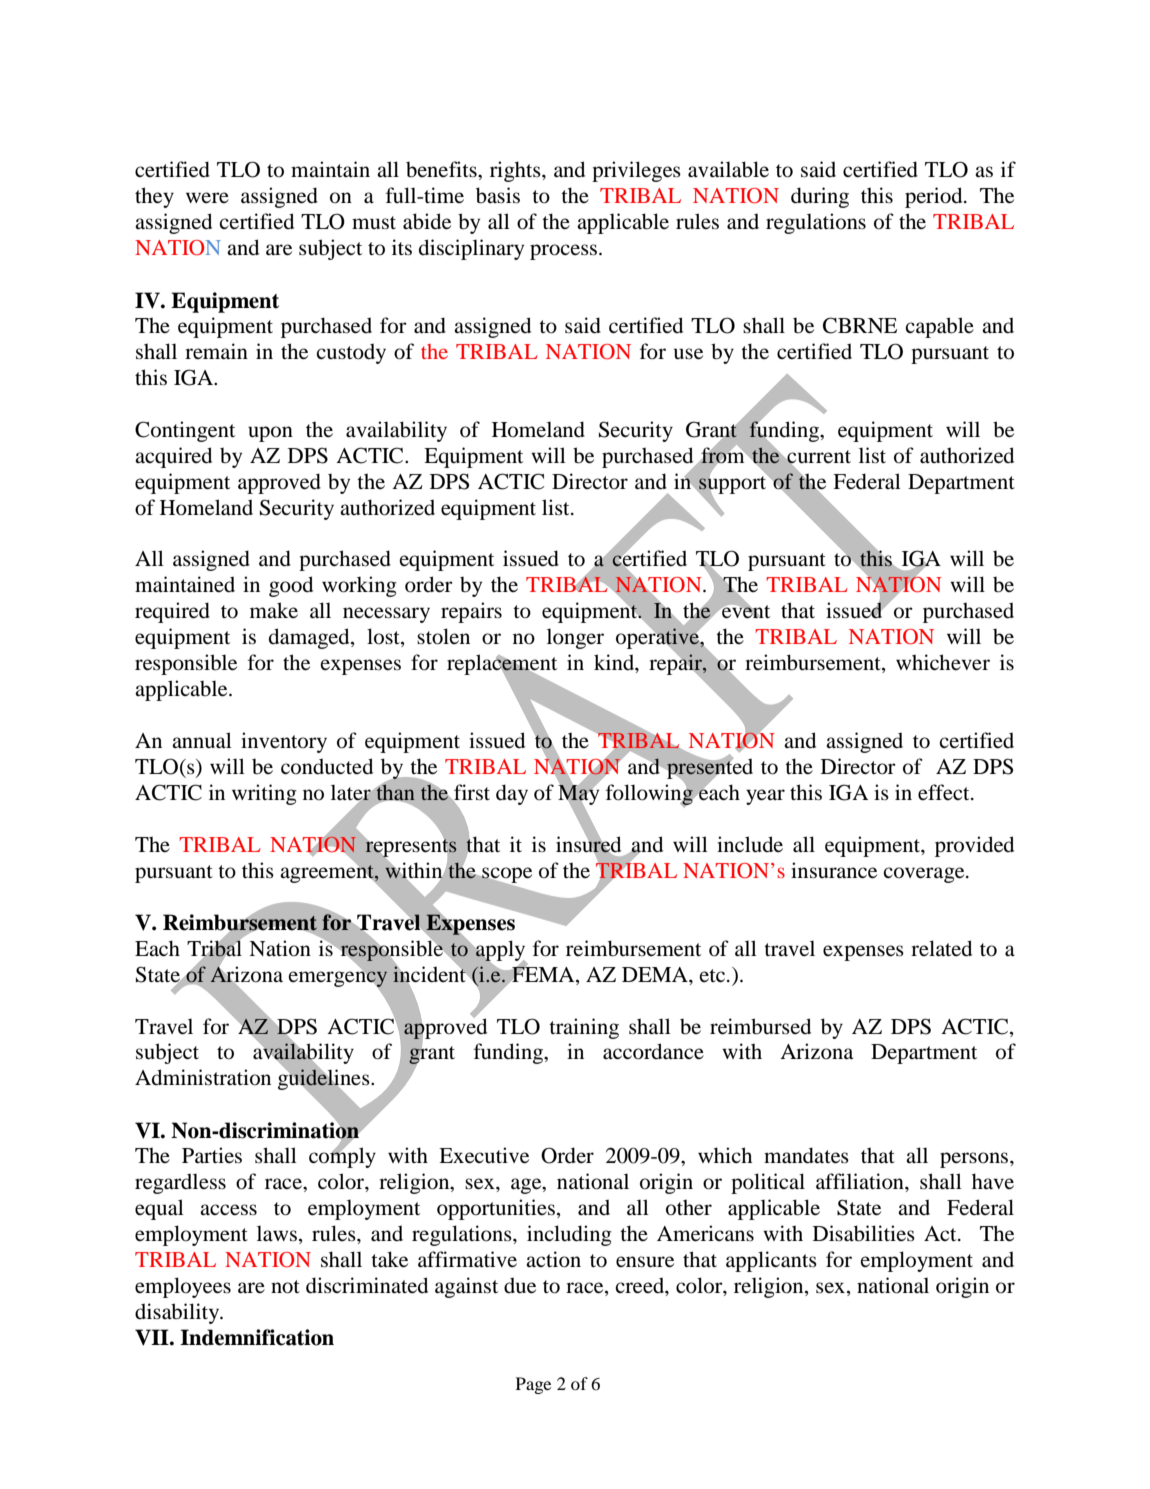 The height and width of the screenshot is (1489, 1150). Describe the element at coordinates (945, 792) in the screenshot. I see `effect` at that location.
